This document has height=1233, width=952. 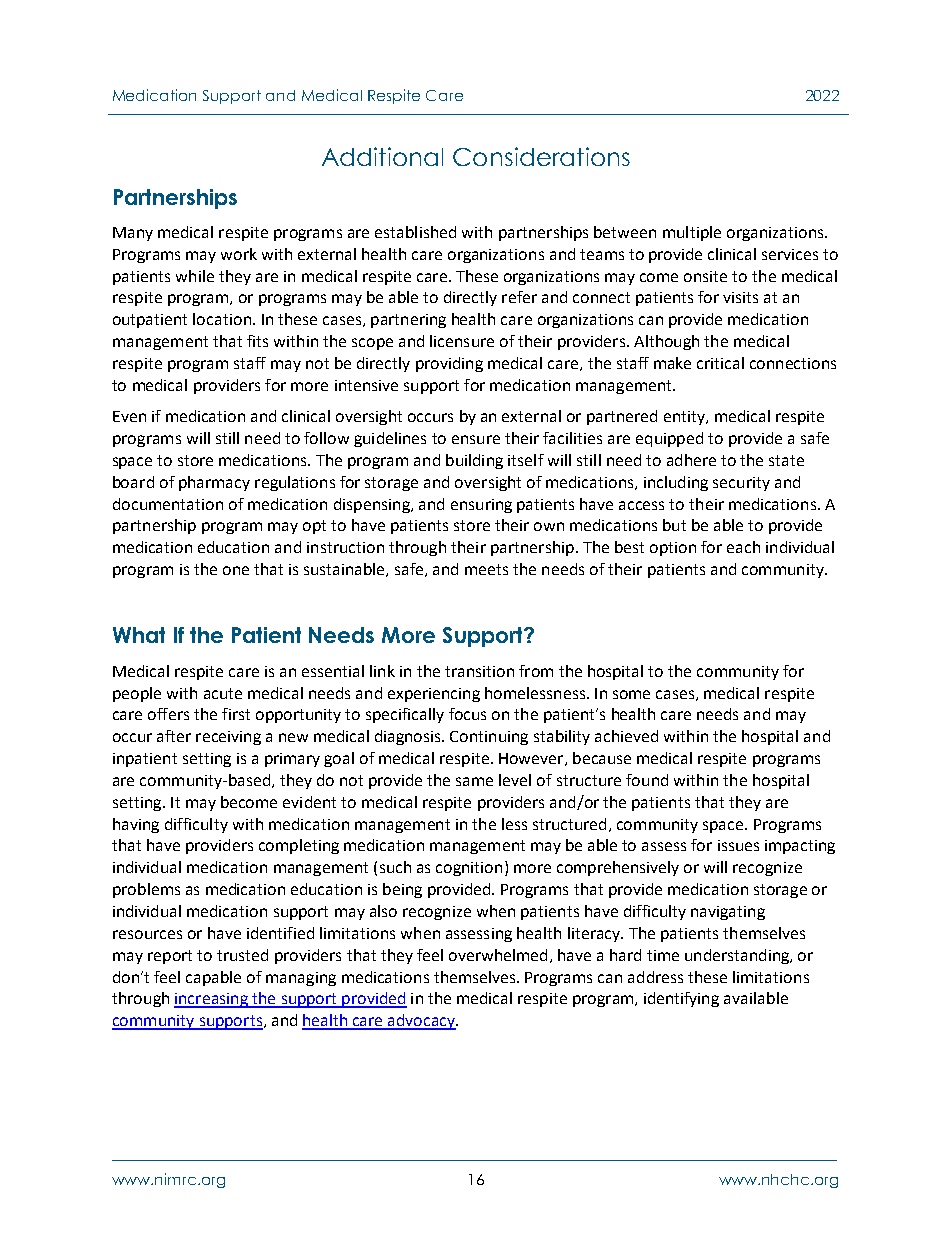 What do you see at coordinates (692, 233) in the document?
I see `multiple` at bounding box center [692, 233].
